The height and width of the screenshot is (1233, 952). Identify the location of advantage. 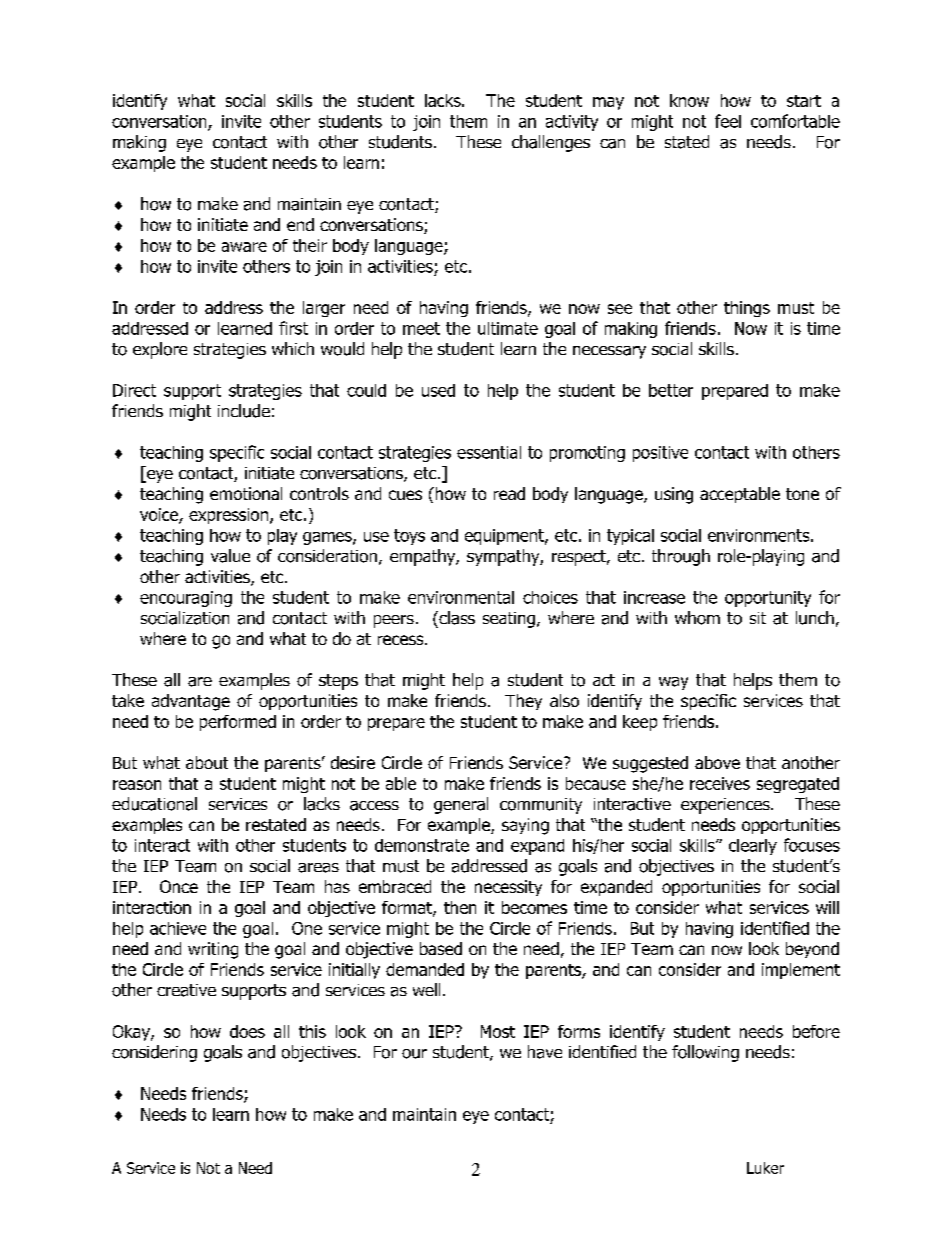
(191, 702).
